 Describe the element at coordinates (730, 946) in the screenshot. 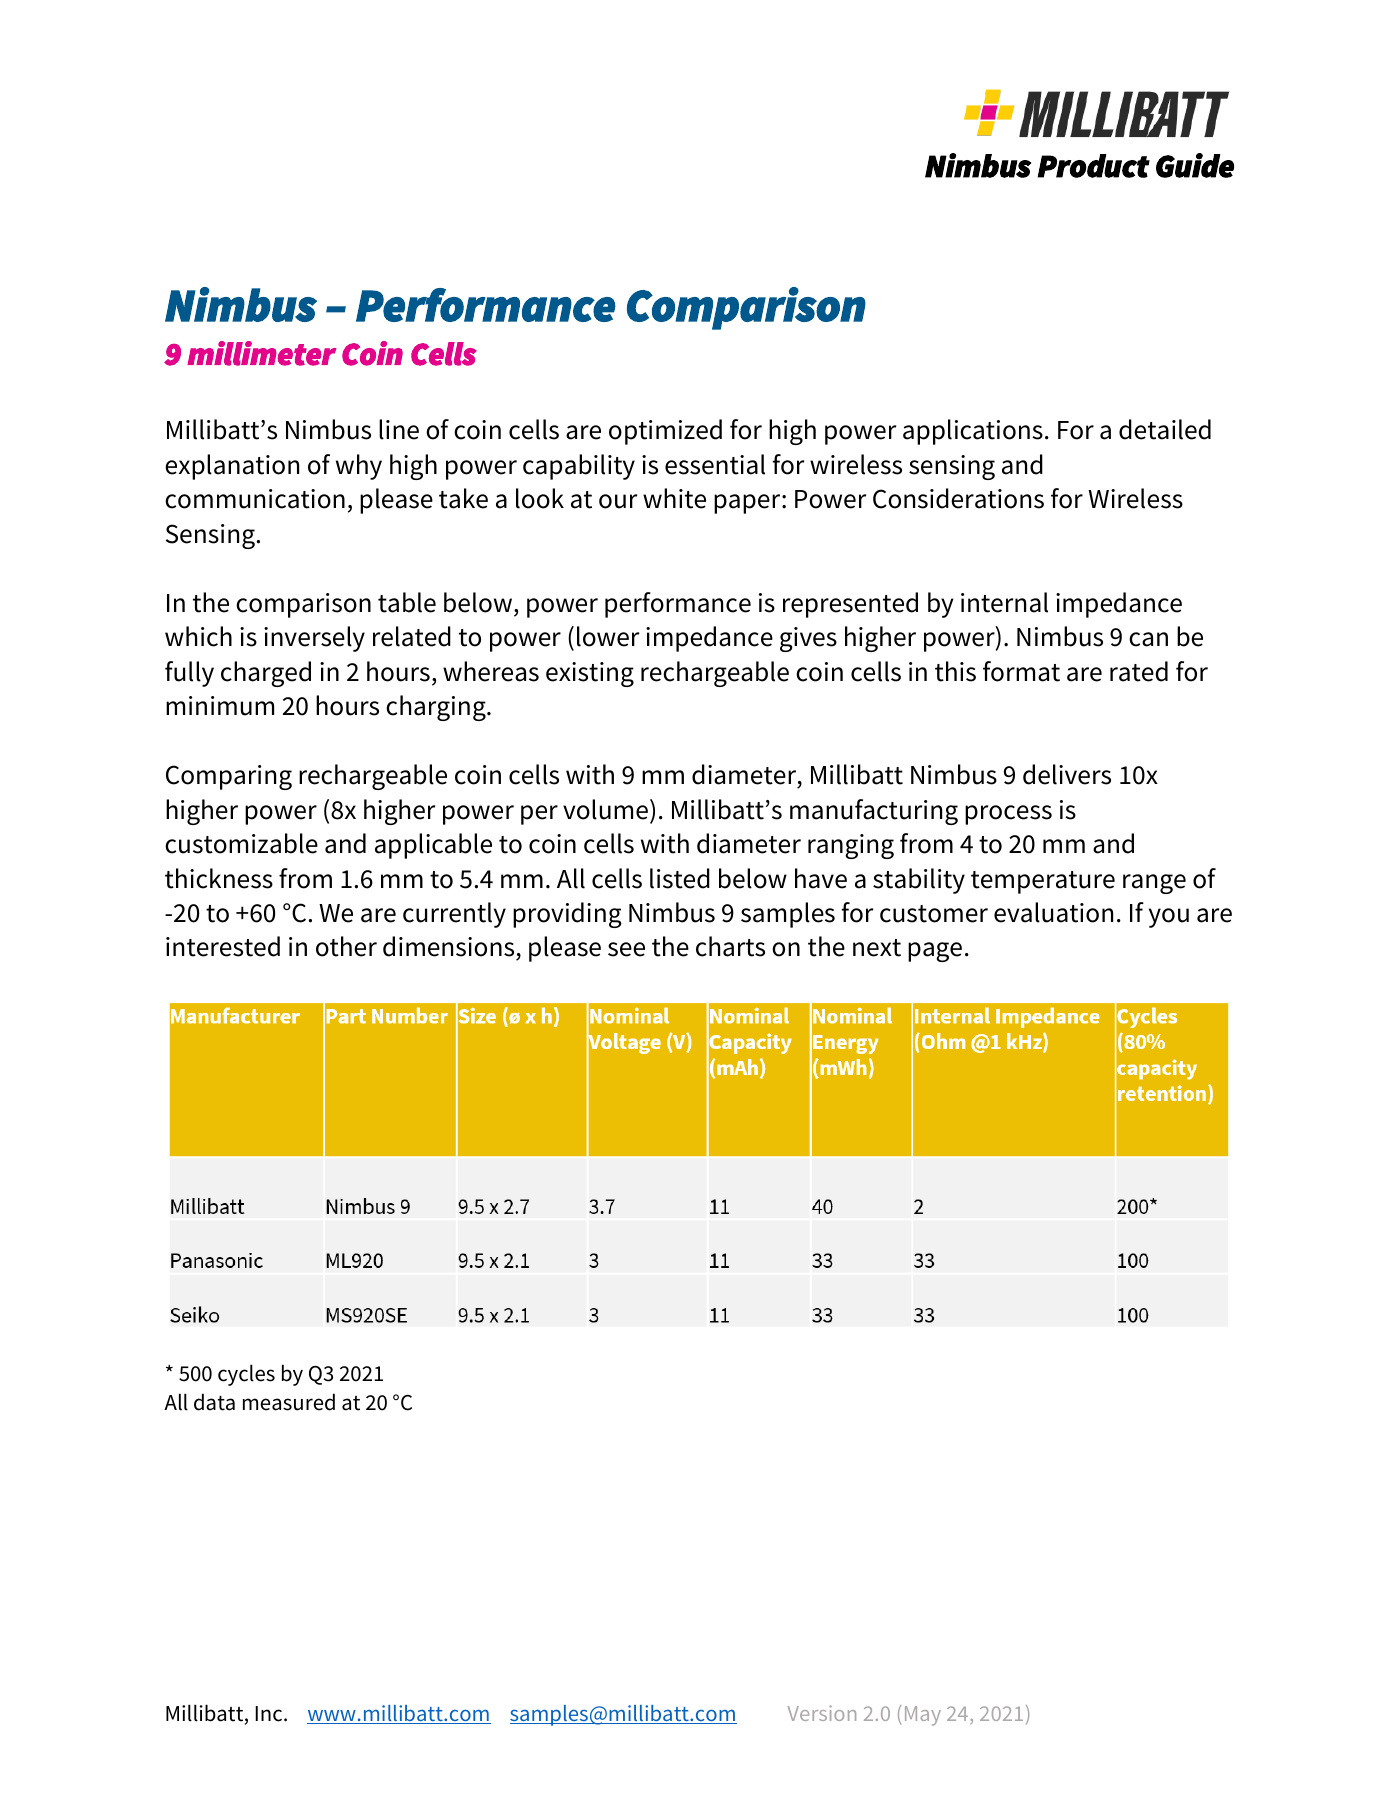

I see `charts` at that location.
